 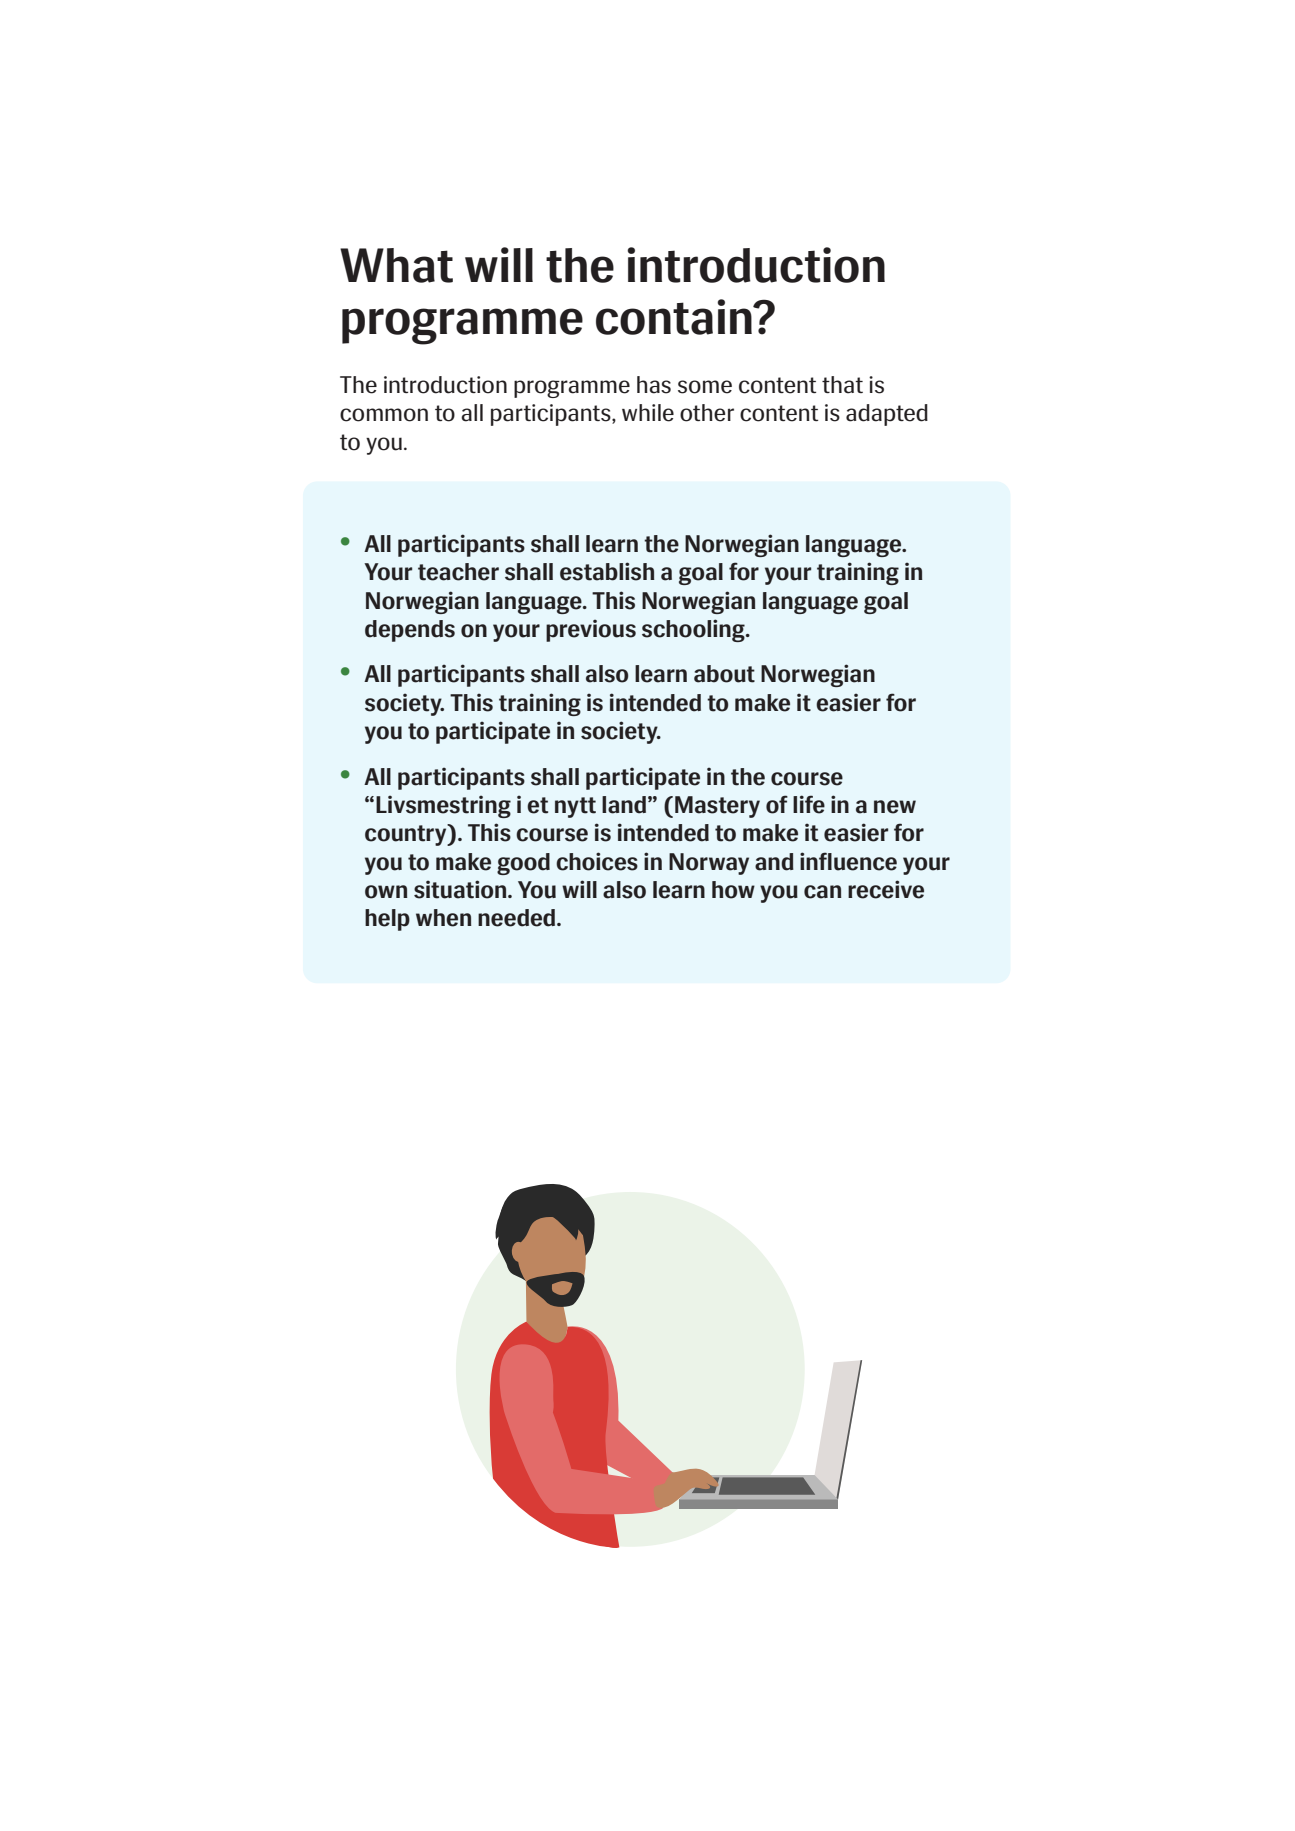 I want to click on contain, so click(x=675, y=317).
